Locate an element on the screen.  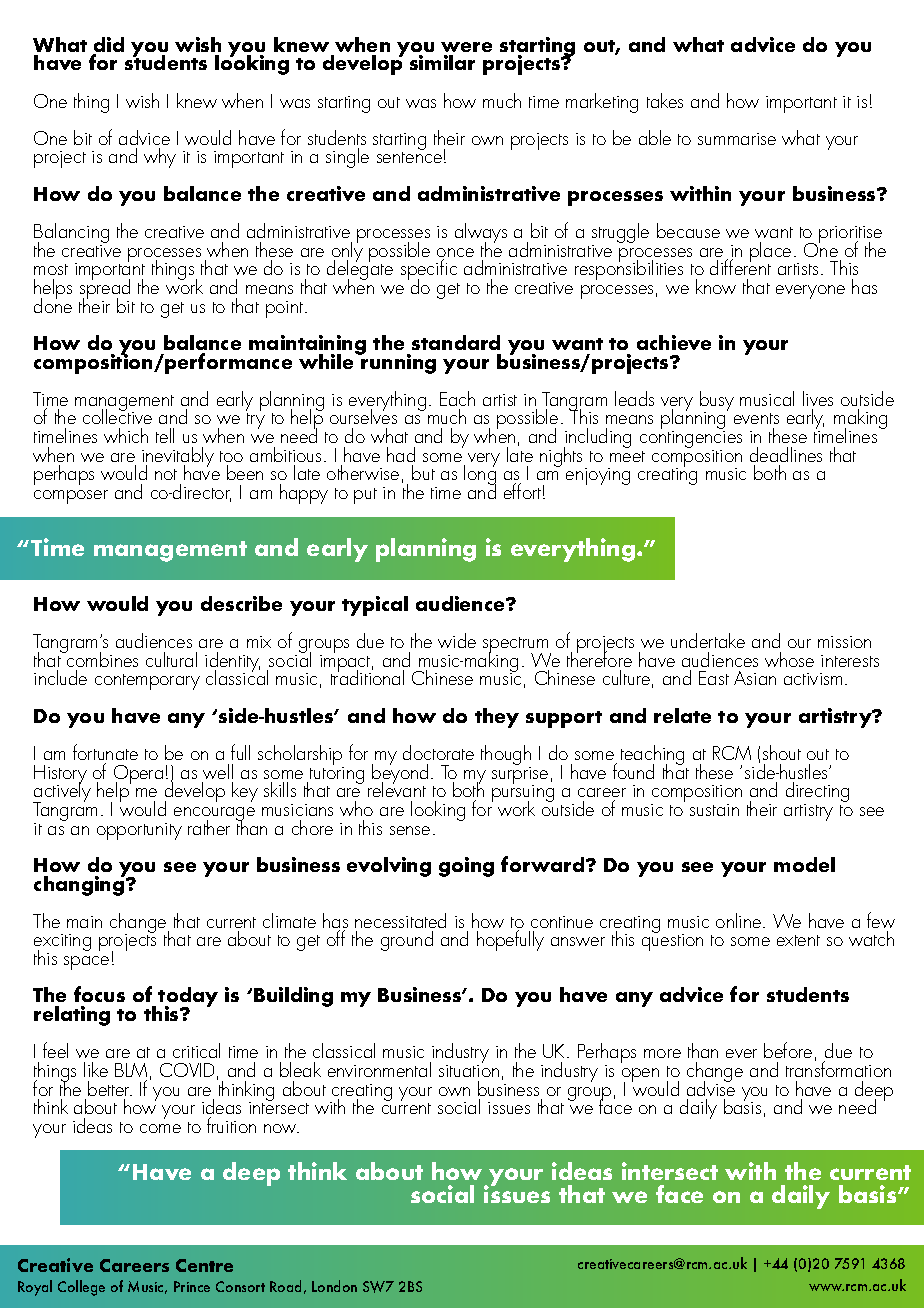
deadlines is located at coordinates (786, 454).
